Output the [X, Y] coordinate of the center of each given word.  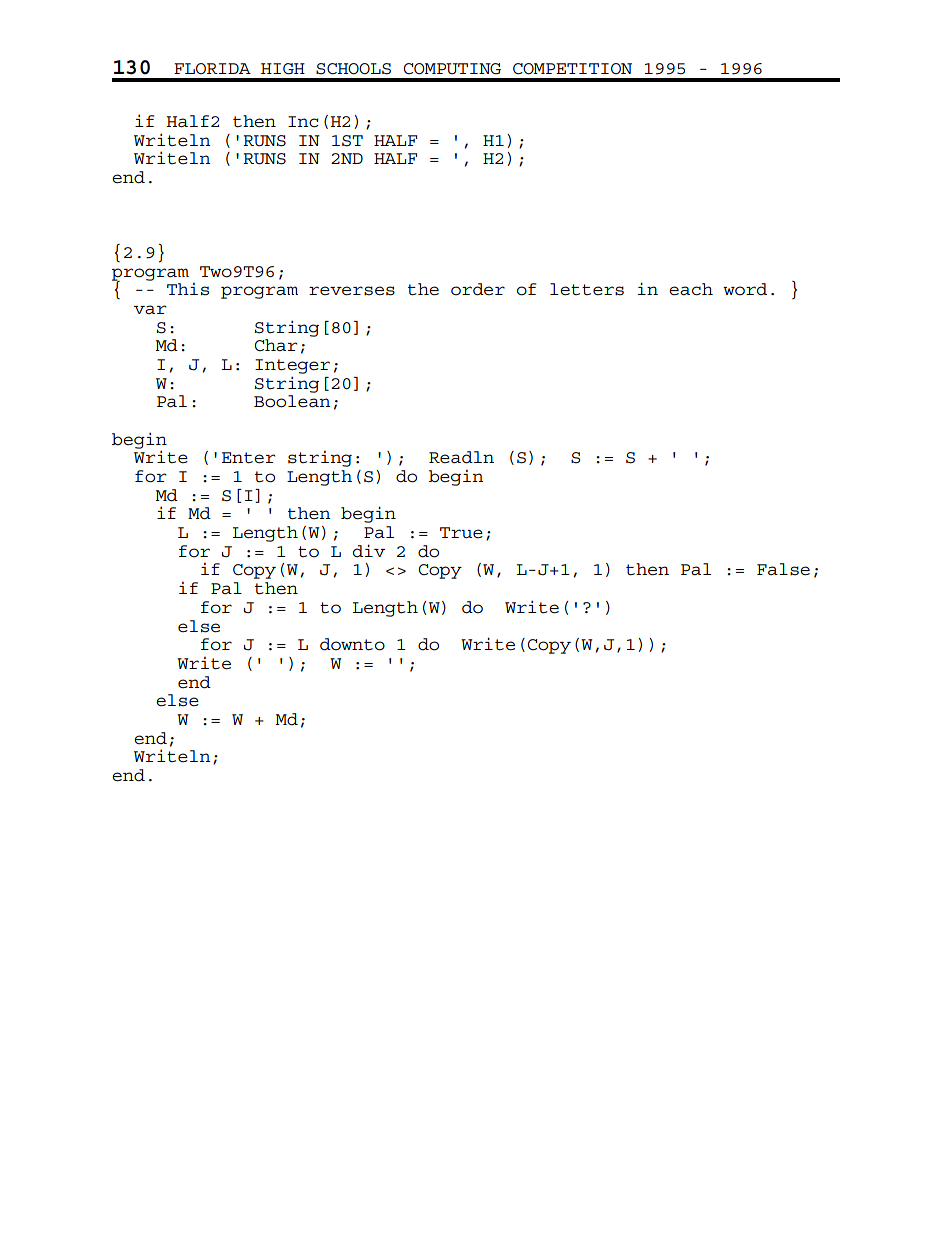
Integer [292, 366]
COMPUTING [452, 69]
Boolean [292, 401]
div [369, 551]
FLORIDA [212, 68]
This [188, 289]
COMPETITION [572, 69]
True [461, 533]
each [691, 289]
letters [587, 289]
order [478, 289]
